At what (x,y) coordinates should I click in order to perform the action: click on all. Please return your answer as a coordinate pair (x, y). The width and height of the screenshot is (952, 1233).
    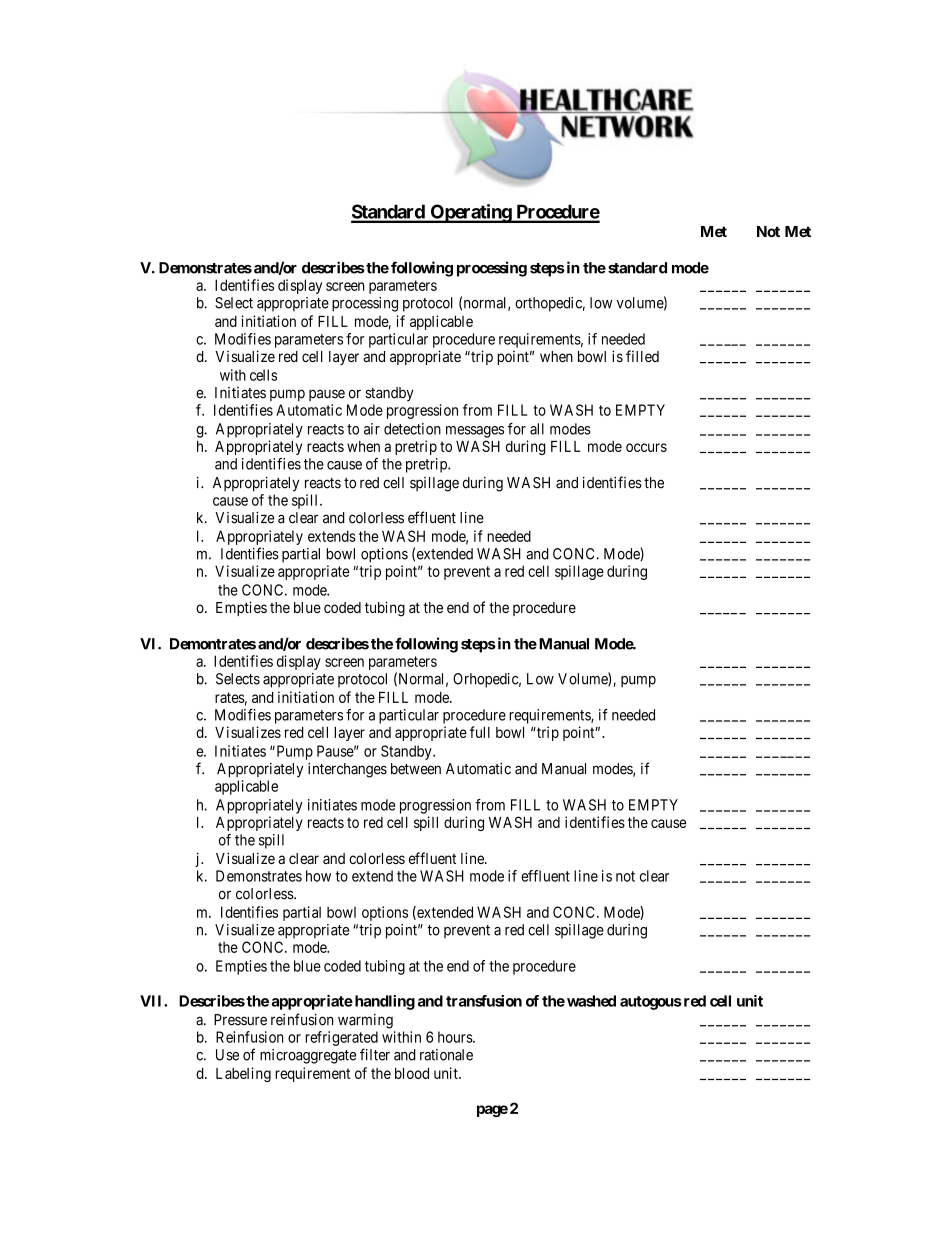
    Looking at the image, I should click on (537, 429).
